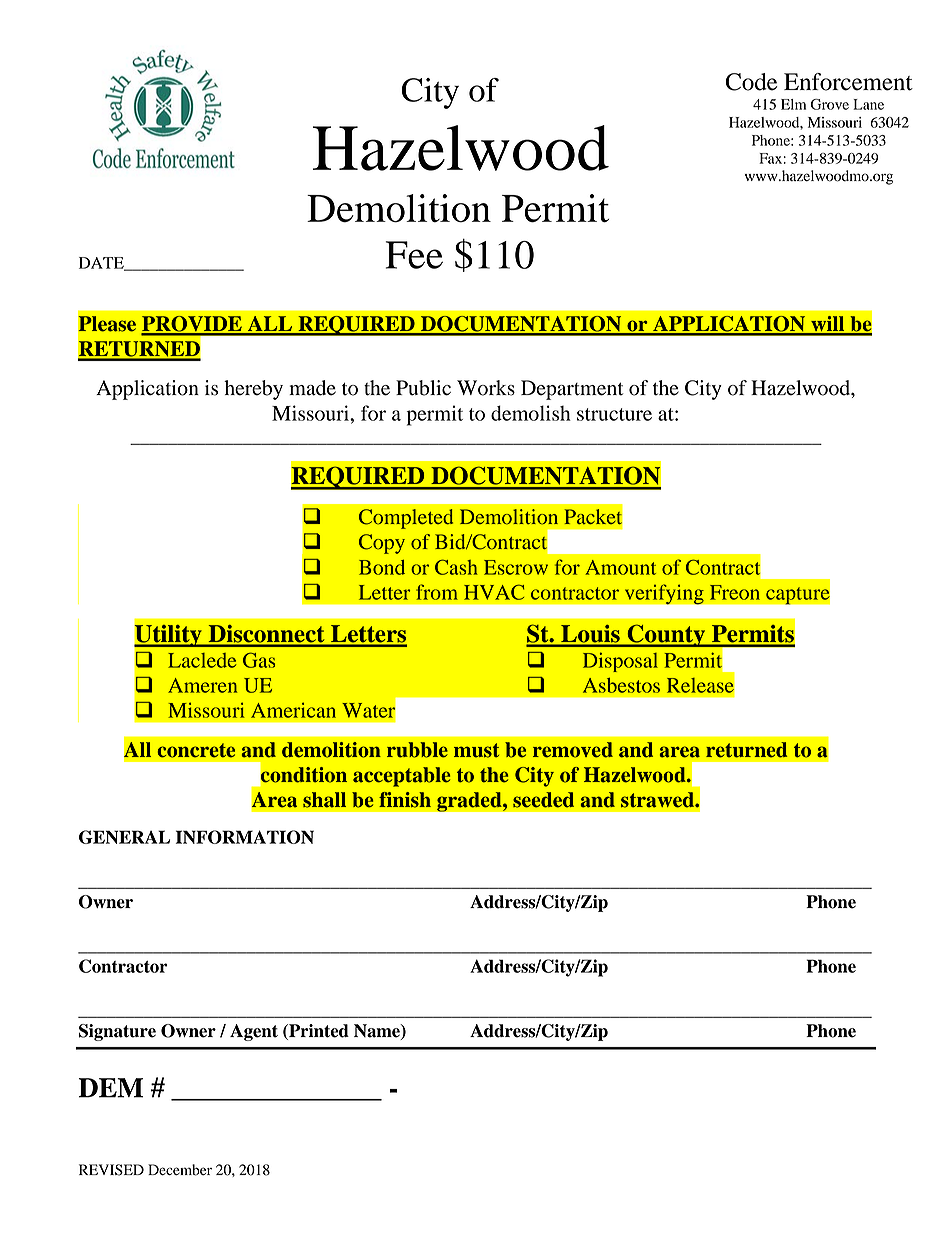 The width and height of the page is (952, 1233). Describe the element at coordinates (573, 750) in the page. I see `removed` at that location.
